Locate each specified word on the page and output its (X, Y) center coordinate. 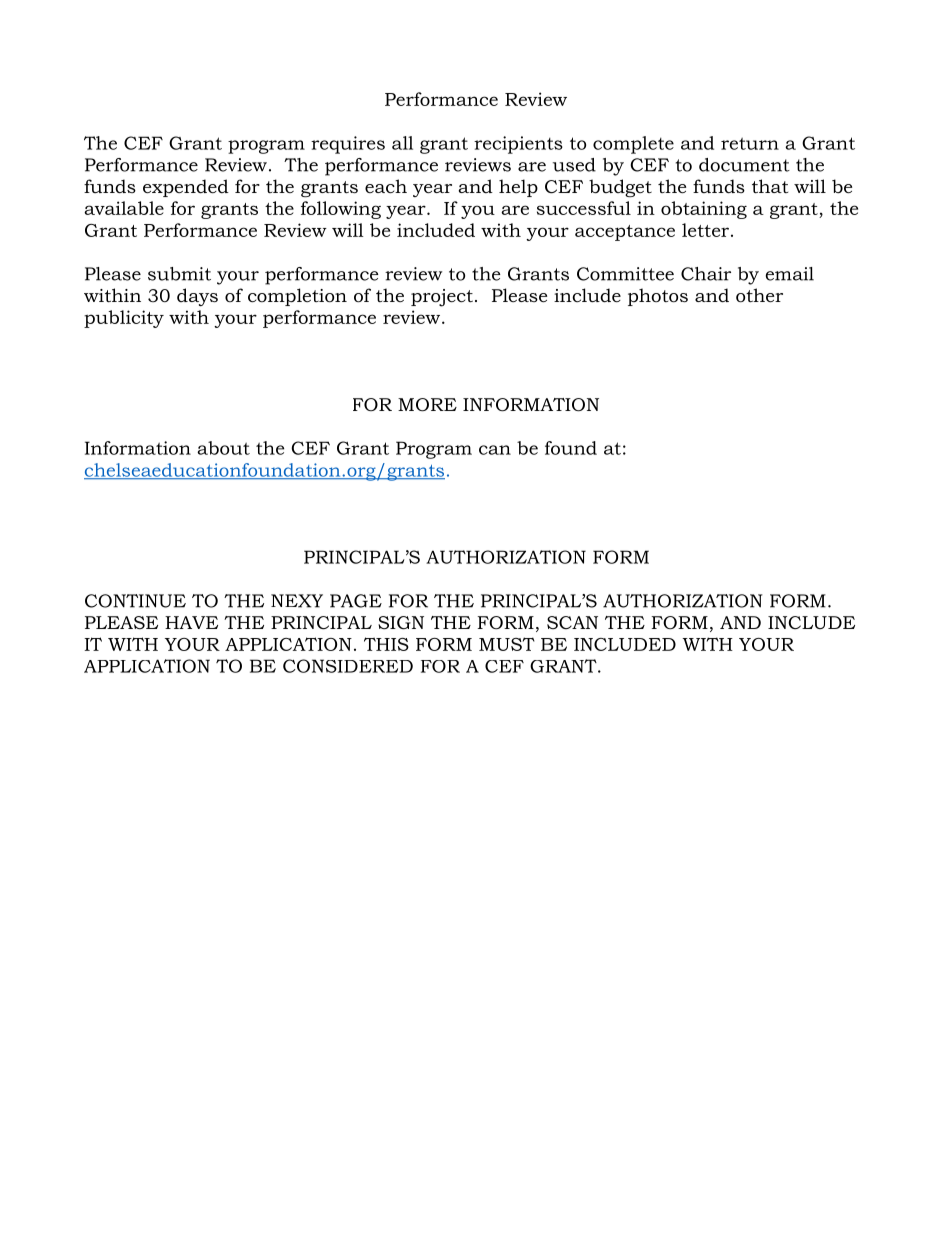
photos (658, 297)
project (442, 298)
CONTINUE (135, 601)
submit (179, 274)
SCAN (572, 622)
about (223, 448)
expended (186, 188)
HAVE (191, 622)
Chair (706, 274)
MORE (427, 405)
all (402, 143)
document (744, 165)
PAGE (356, 601)
